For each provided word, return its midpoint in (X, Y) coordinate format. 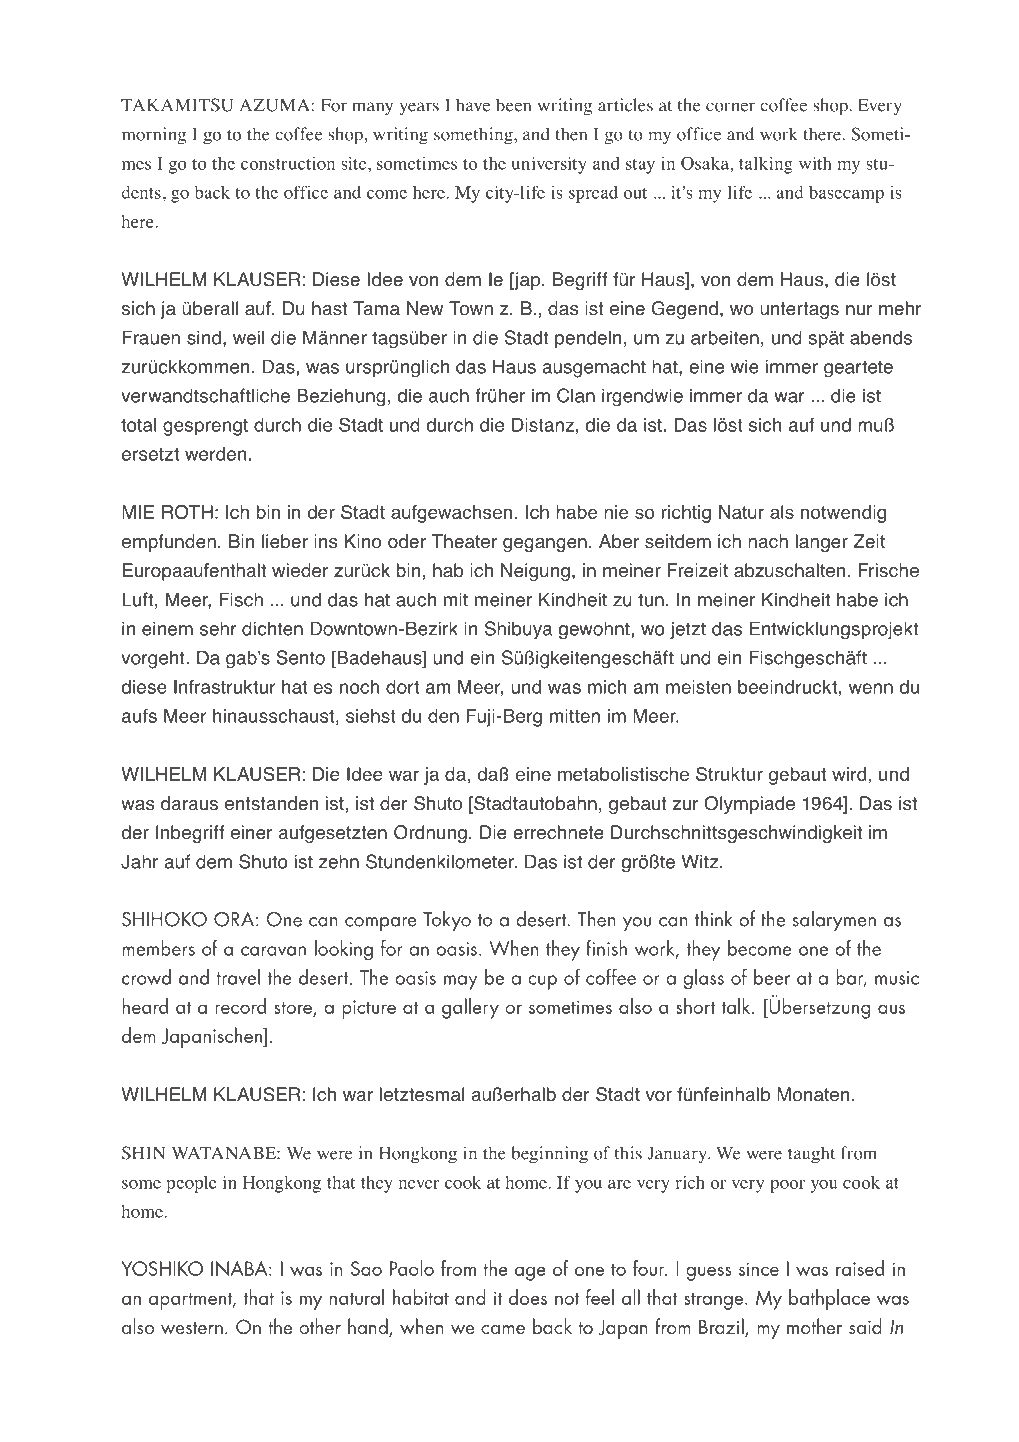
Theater (464, 541)
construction (288, 163)
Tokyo (447, 920)
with (815, 163)
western (192, 1328)
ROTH (187, 512)
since (759, 1269)
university (549, 165)
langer (821, 543)
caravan (273, 951)
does (528, 1297)
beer (772, 977)
